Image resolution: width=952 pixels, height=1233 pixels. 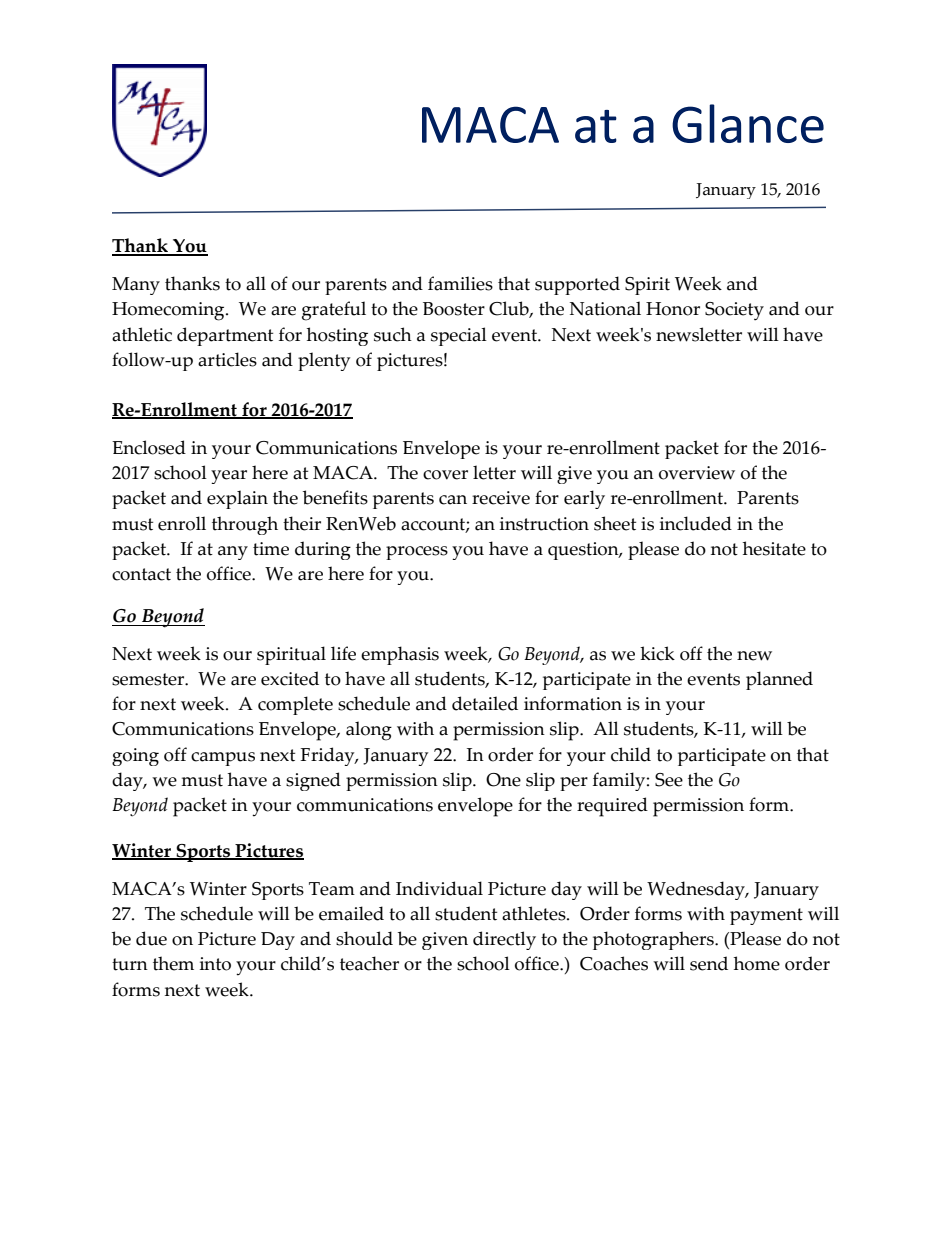 I want to click on into, so click(x=215, y=964).
